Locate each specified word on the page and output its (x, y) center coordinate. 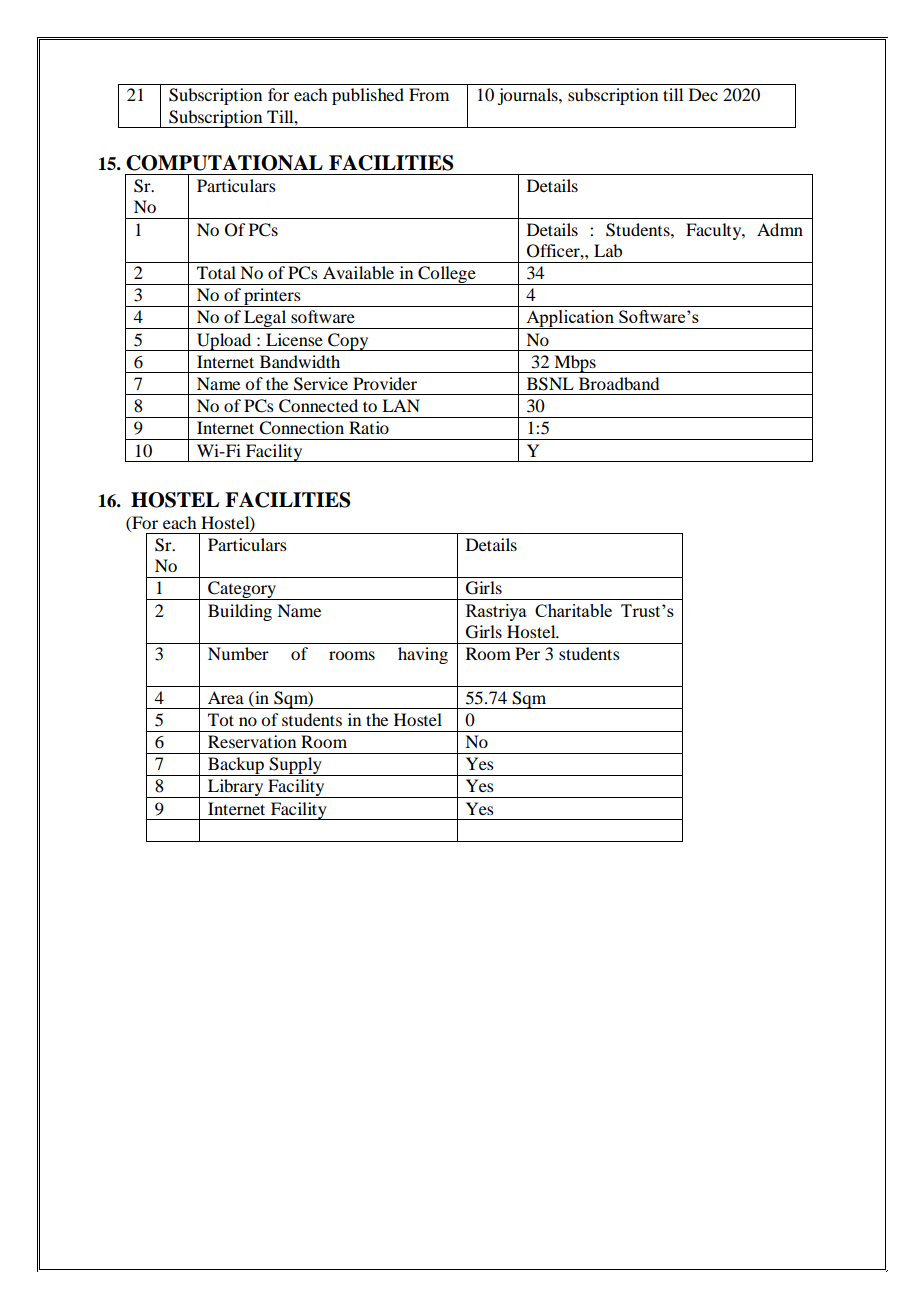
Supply (296, 766)
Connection (301, 428)
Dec (703, 94)
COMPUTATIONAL (224, 163)
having (423, 655)
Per (527, 653)
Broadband (619, 383)
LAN (401, 405)
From (429, 94)
